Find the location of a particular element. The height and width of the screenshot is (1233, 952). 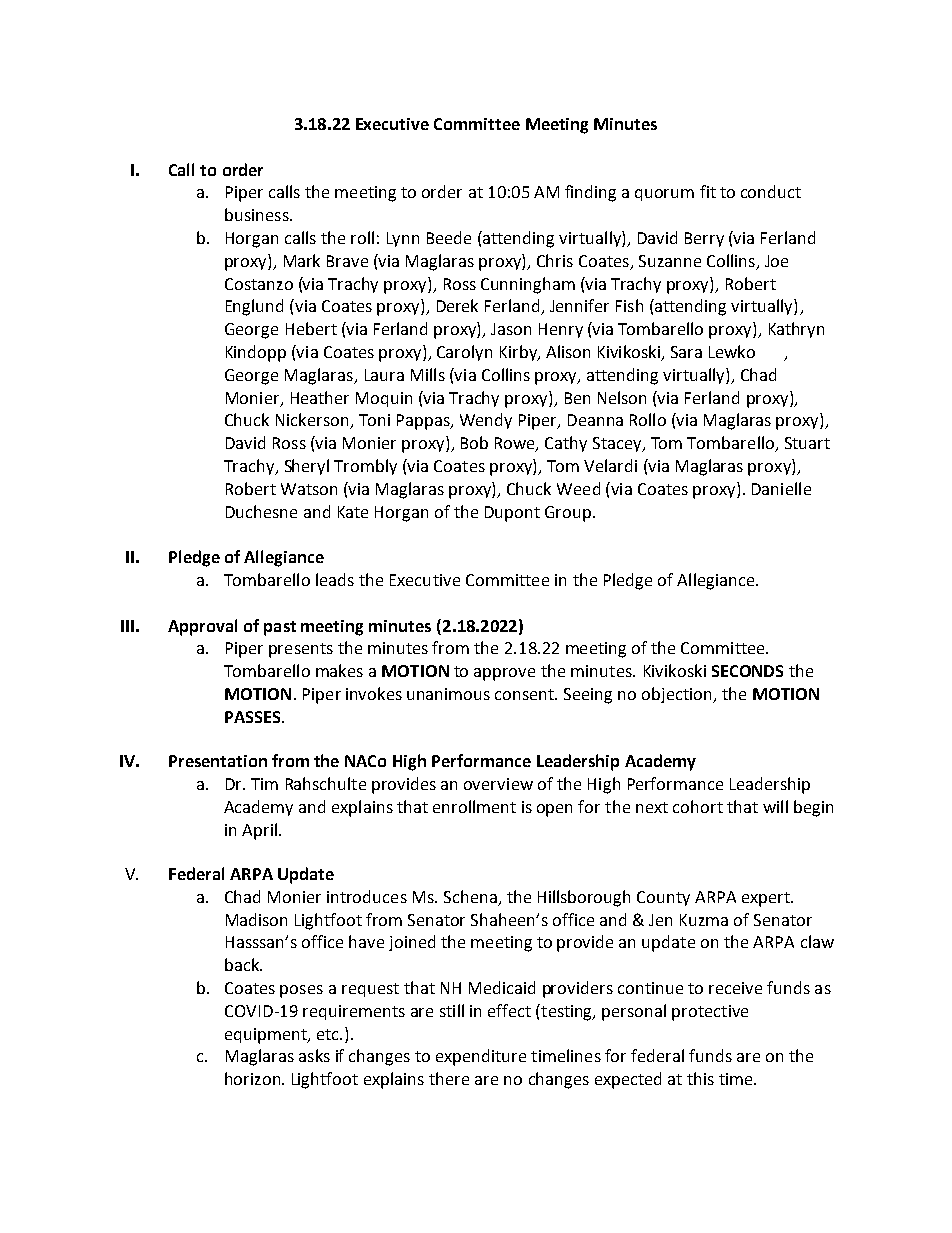

Lynn is located at coordinates (403, 239).
